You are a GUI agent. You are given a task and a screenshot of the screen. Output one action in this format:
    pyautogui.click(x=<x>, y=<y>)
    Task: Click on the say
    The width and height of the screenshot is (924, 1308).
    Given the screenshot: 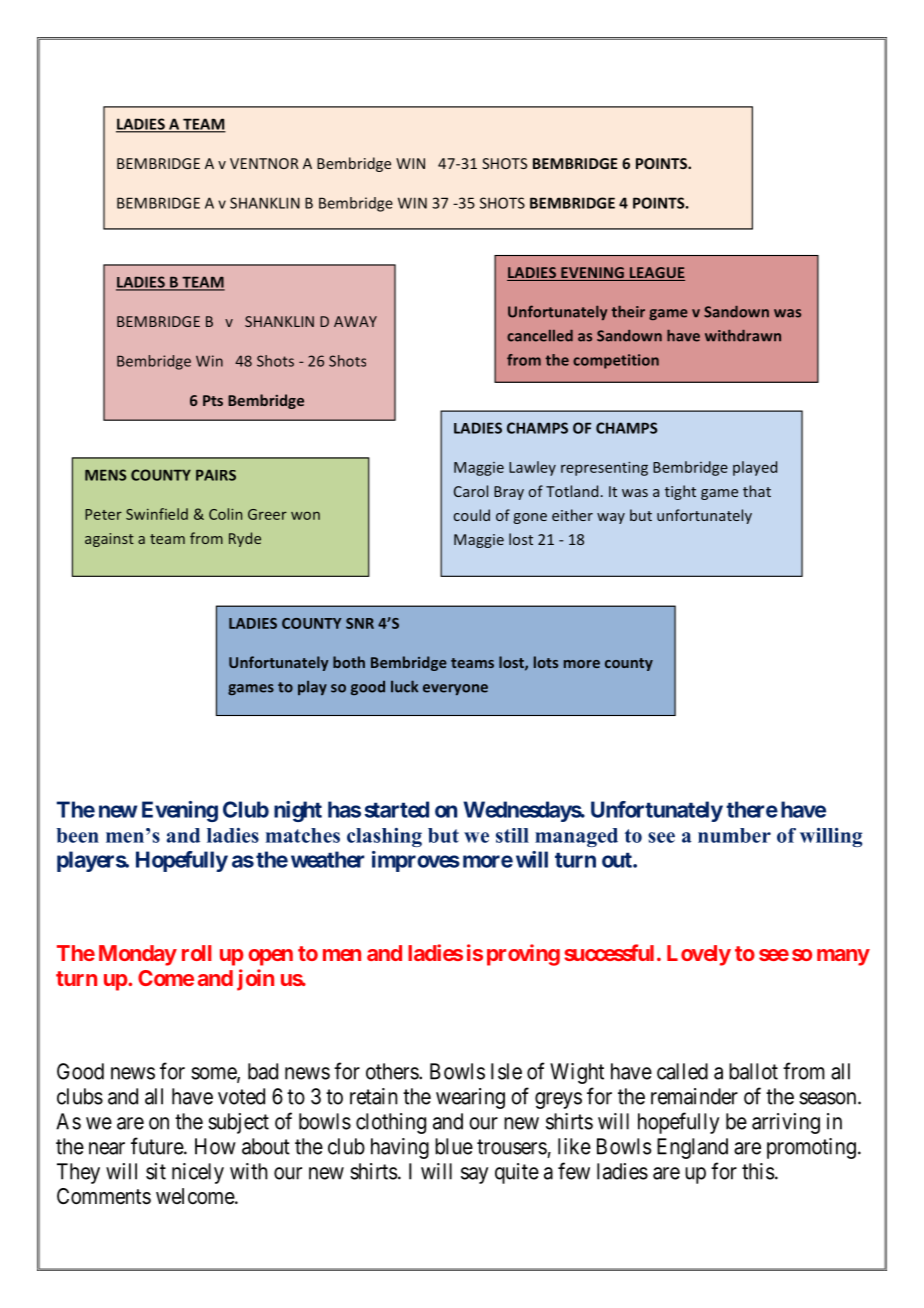 What is the action you would take?
    pyautogui.click(x=474, y=1175)
